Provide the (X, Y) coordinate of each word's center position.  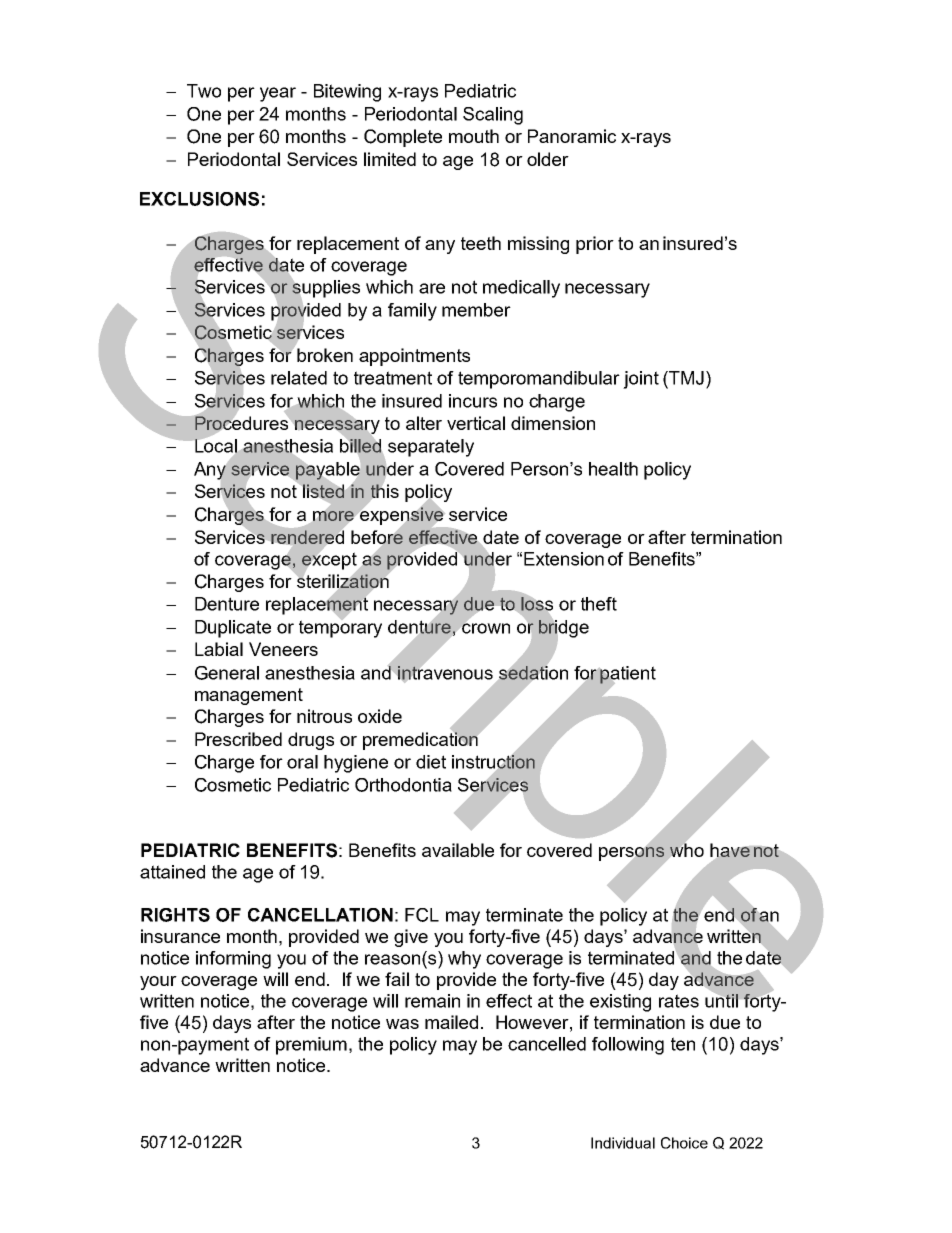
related (299, 378)
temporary (340, 628)
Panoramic (572, 136)
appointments (414, 357)
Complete (403, 138)
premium (311, 1046)
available (458, 850)
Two (204, 91)
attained (172, 872)
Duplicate (233, 629)
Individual (623, 1143)
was (402, 1024)
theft (599, 604)
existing (620, 1003)
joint (641, 380)
